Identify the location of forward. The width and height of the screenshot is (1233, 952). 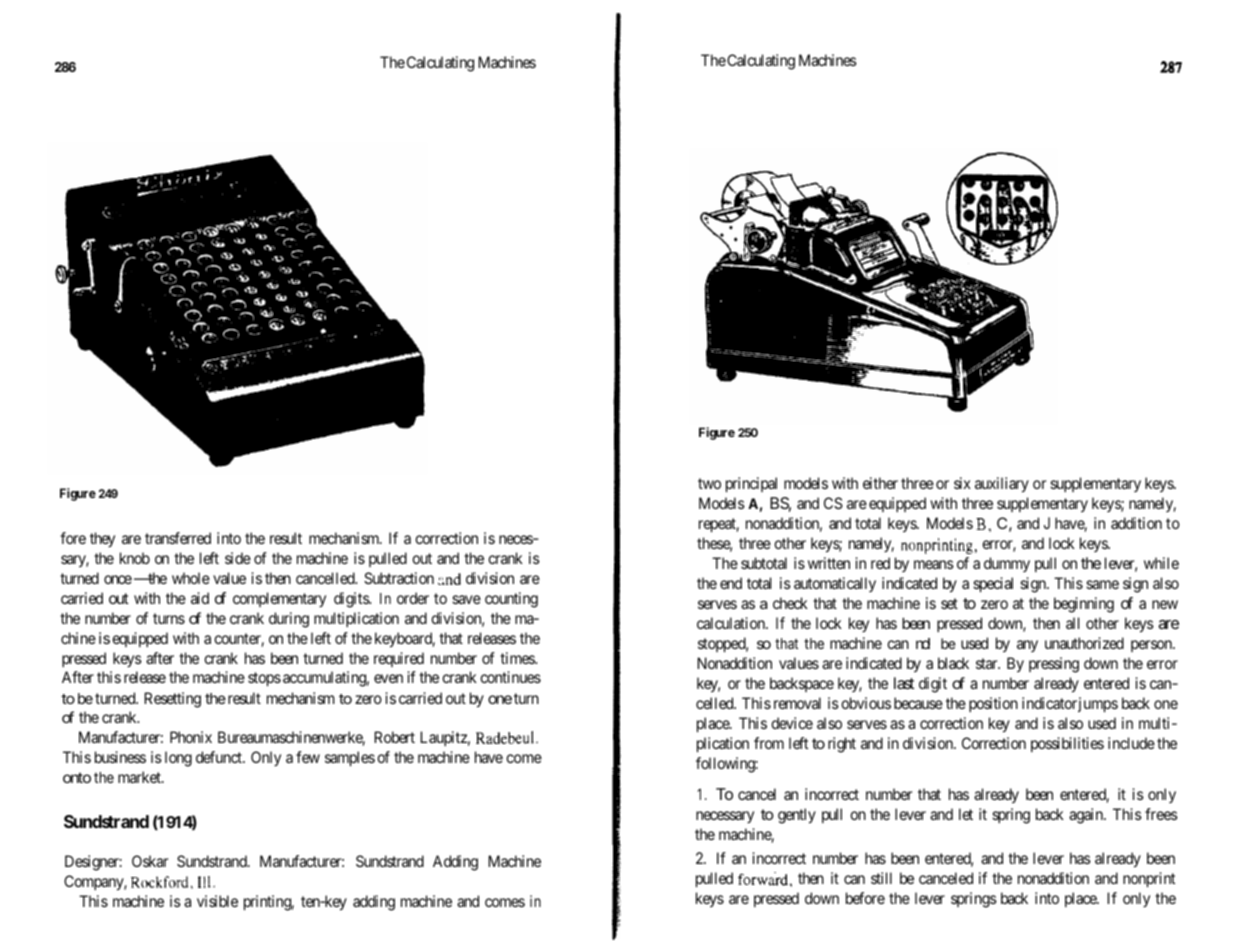
(763, 879).
